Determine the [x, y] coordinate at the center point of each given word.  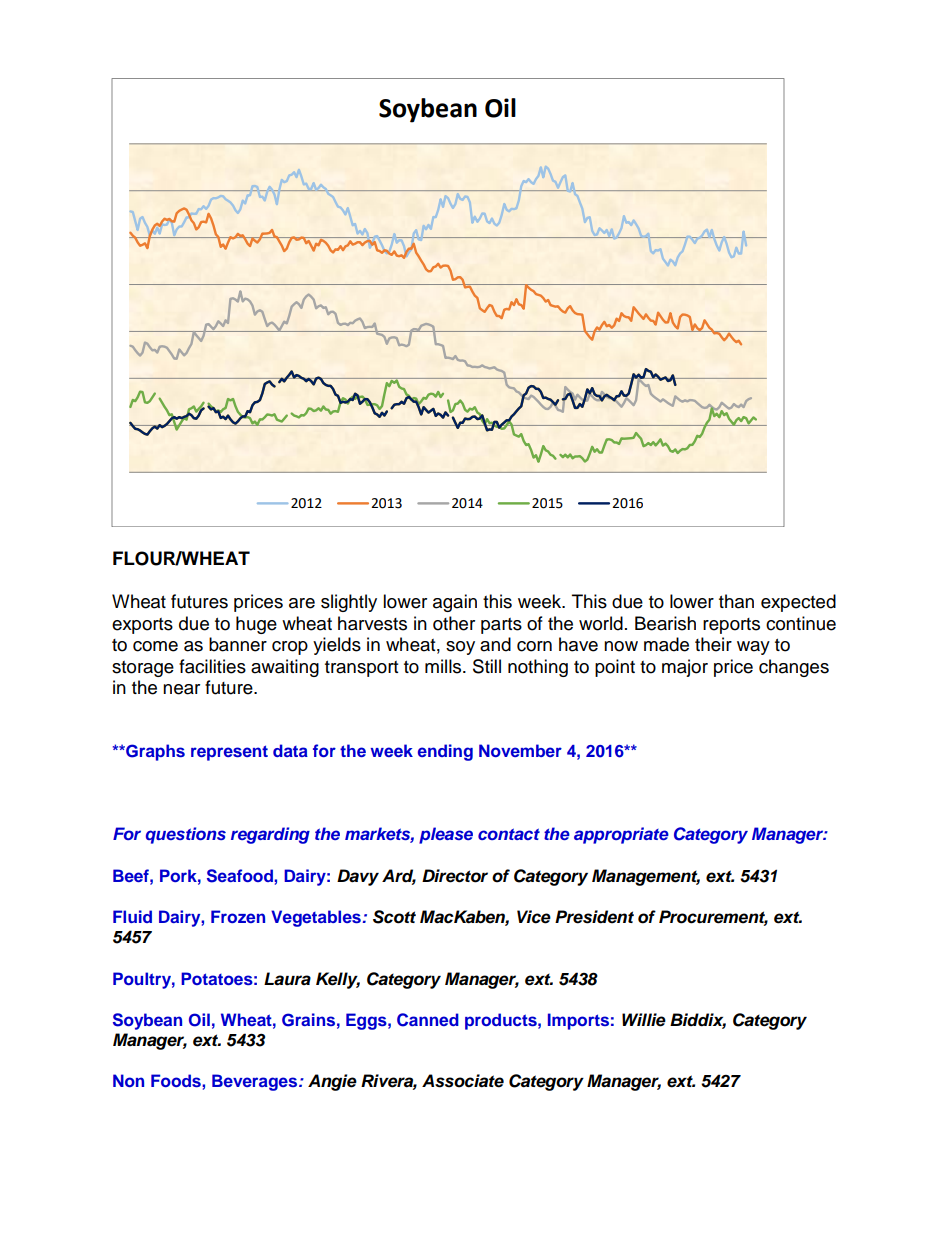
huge [256, 625]
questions [186, 835]
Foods [177, 1080]
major [685, 668]
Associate [463, 1081]
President [594, 917]
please [446, 835]
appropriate [621, 835]
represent [229, 753]
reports [731, 626]
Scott [394, 917]
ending [445, 752]
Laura [287, 979]
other [454, 623]
